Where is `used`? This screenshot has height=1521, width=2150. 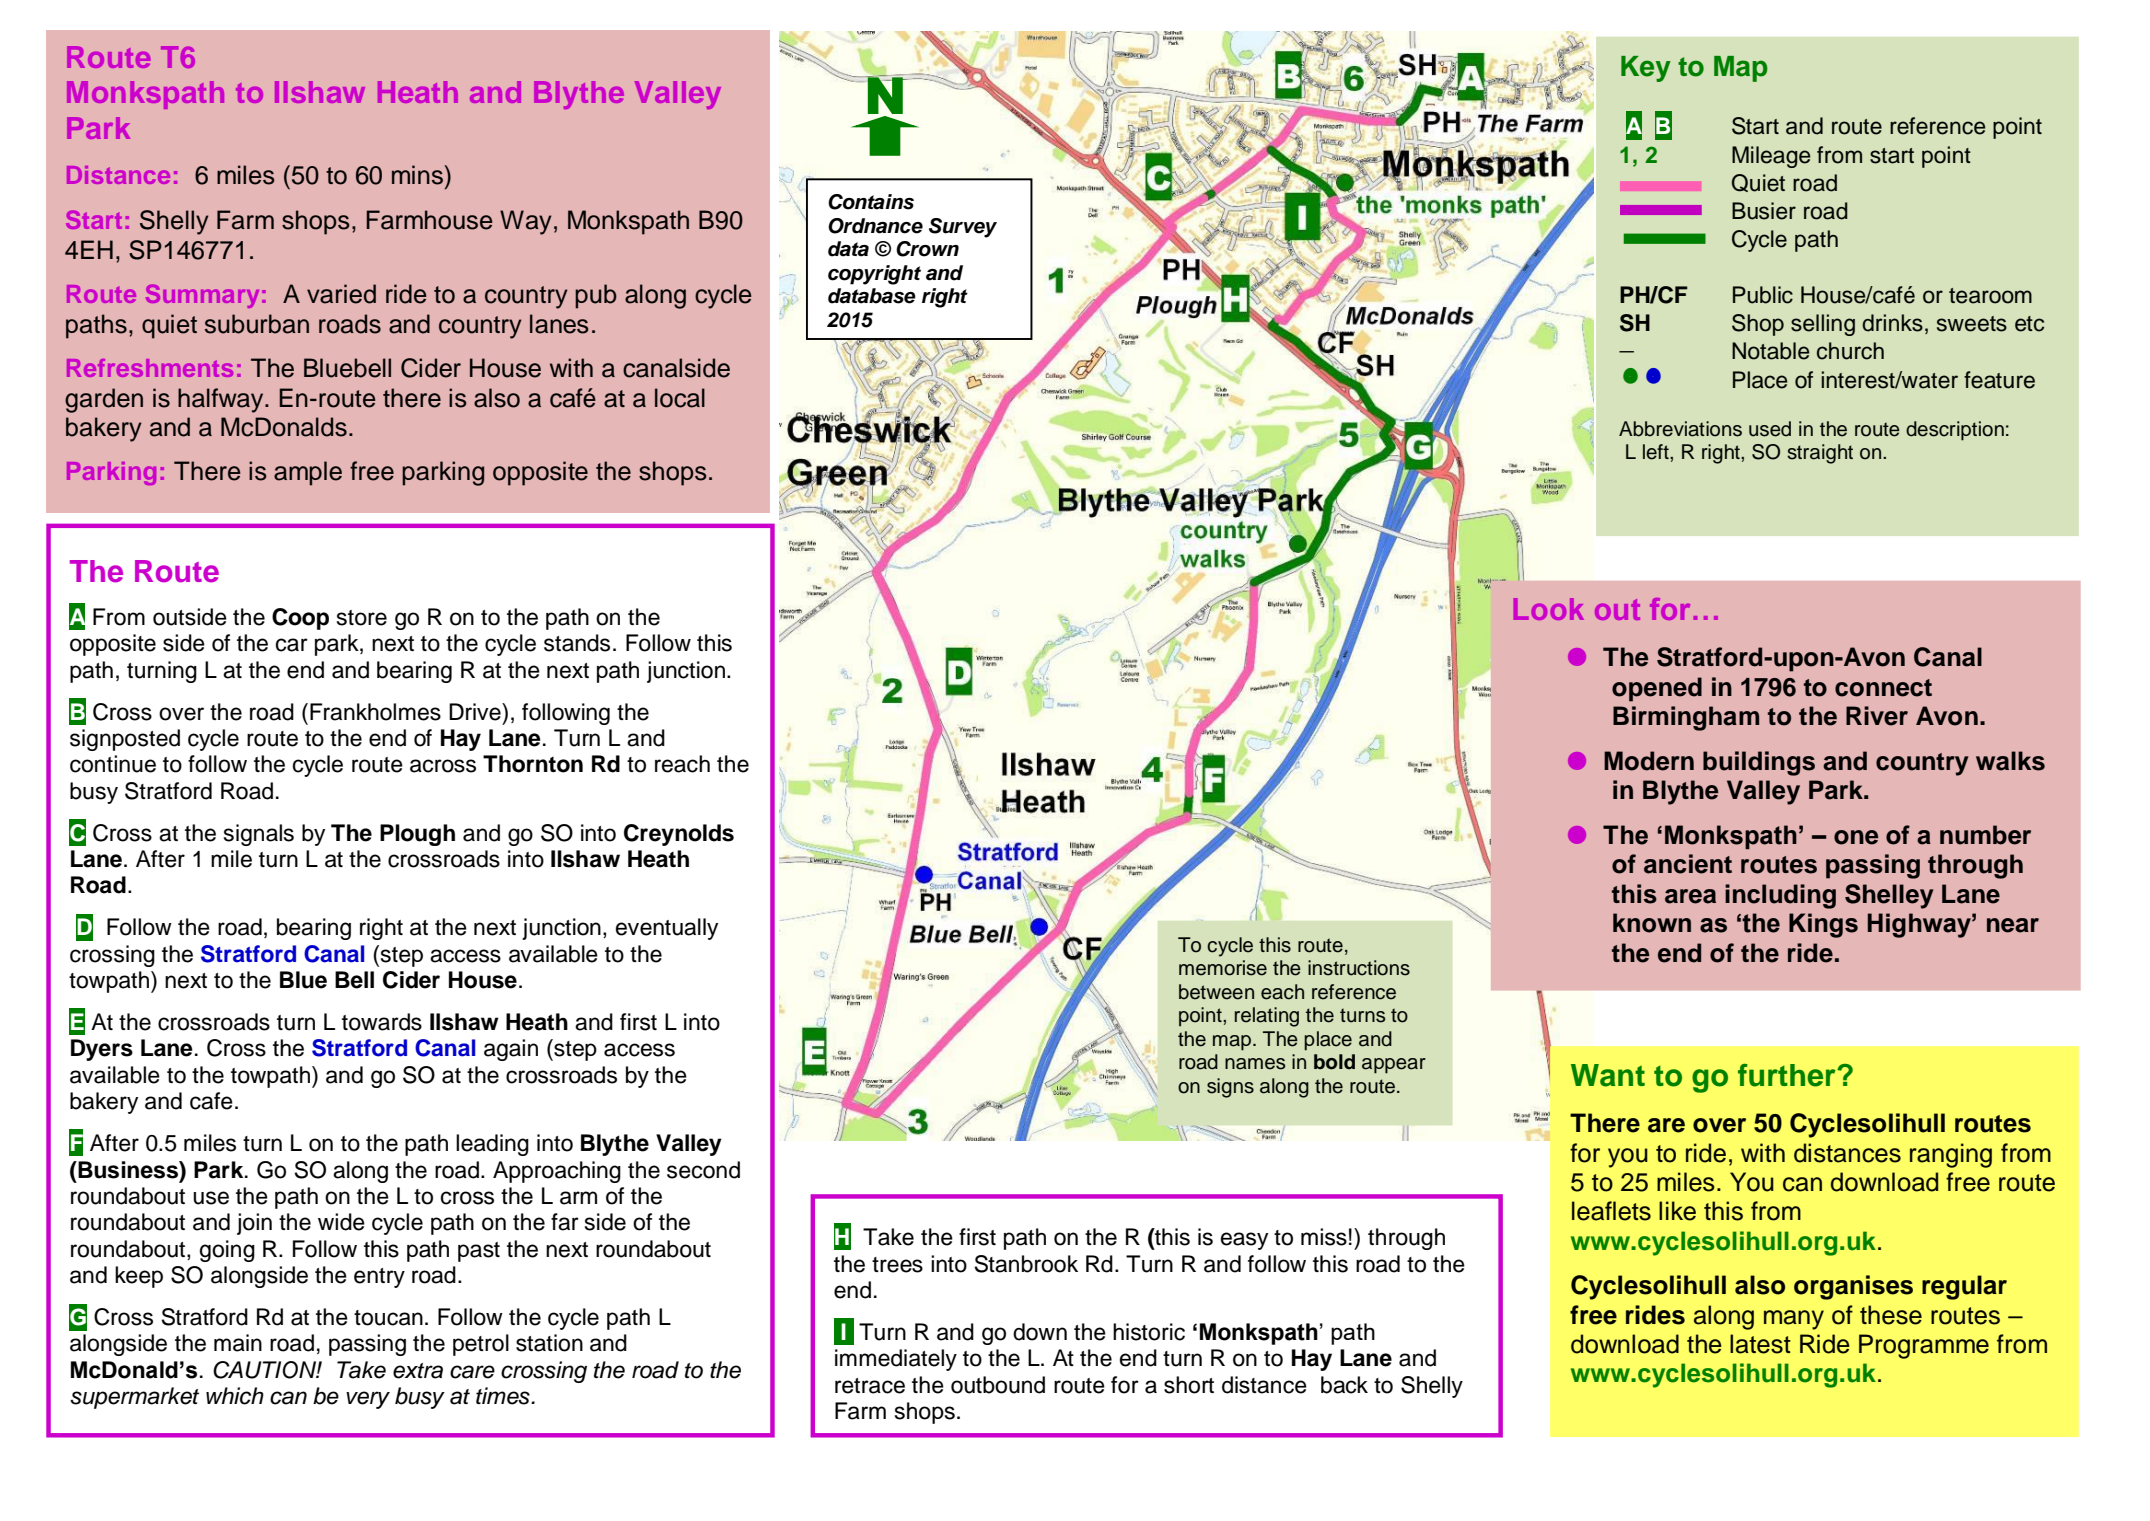 used is located at coordinates (1770, 429).
